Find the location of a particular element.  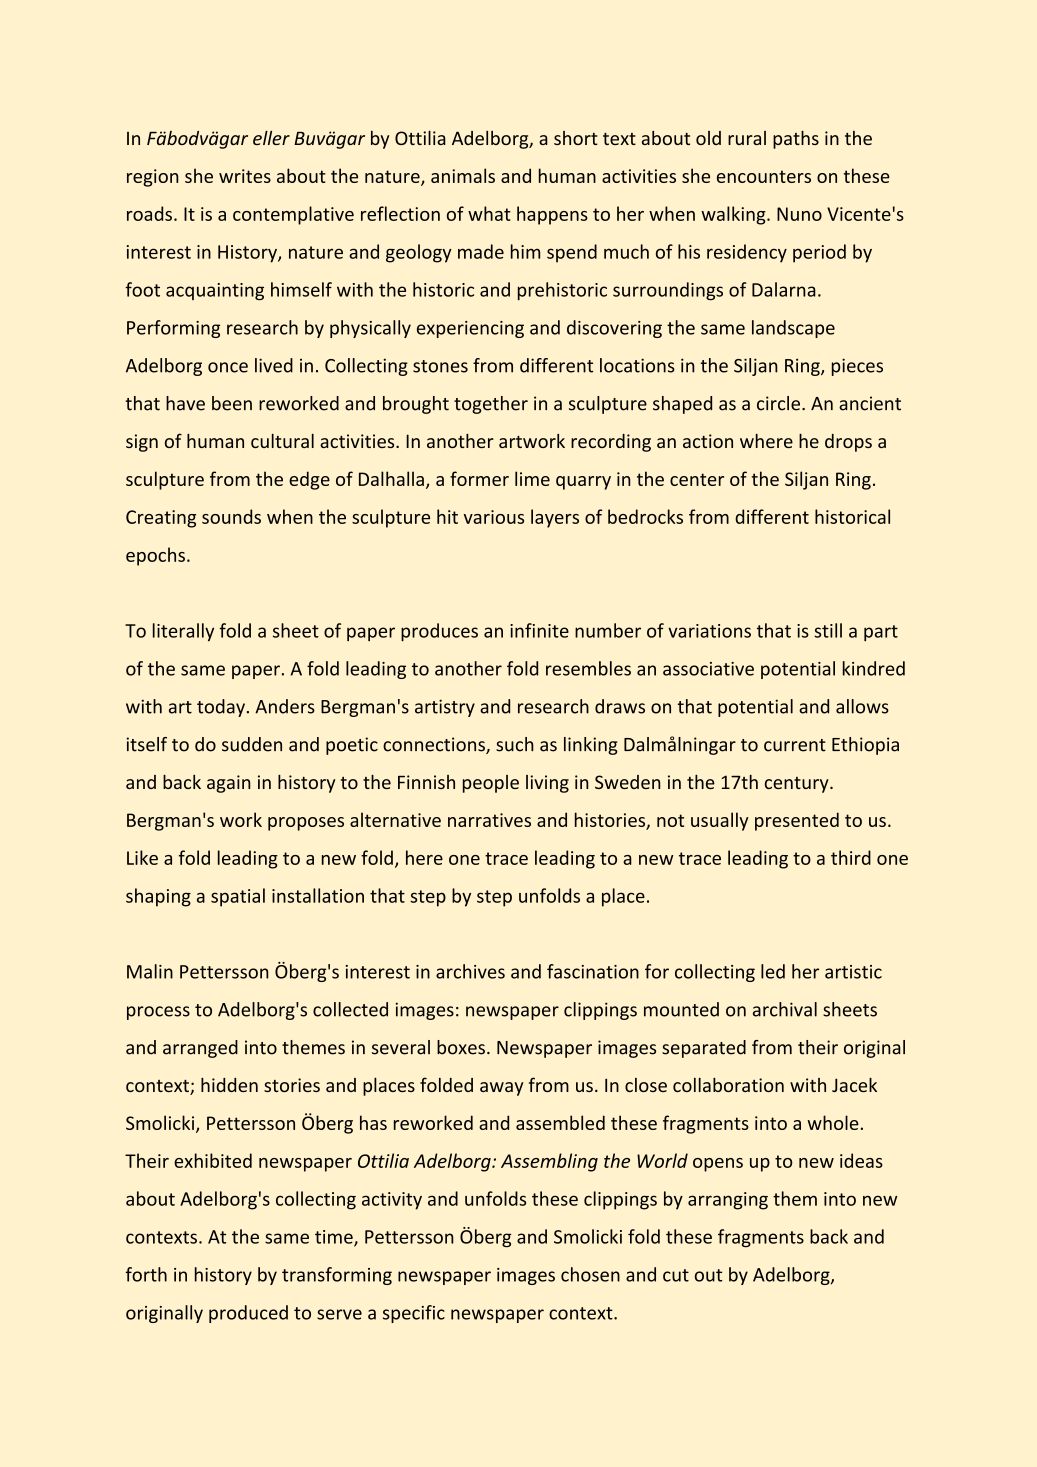

drops is located at coordinates (848, 443).
